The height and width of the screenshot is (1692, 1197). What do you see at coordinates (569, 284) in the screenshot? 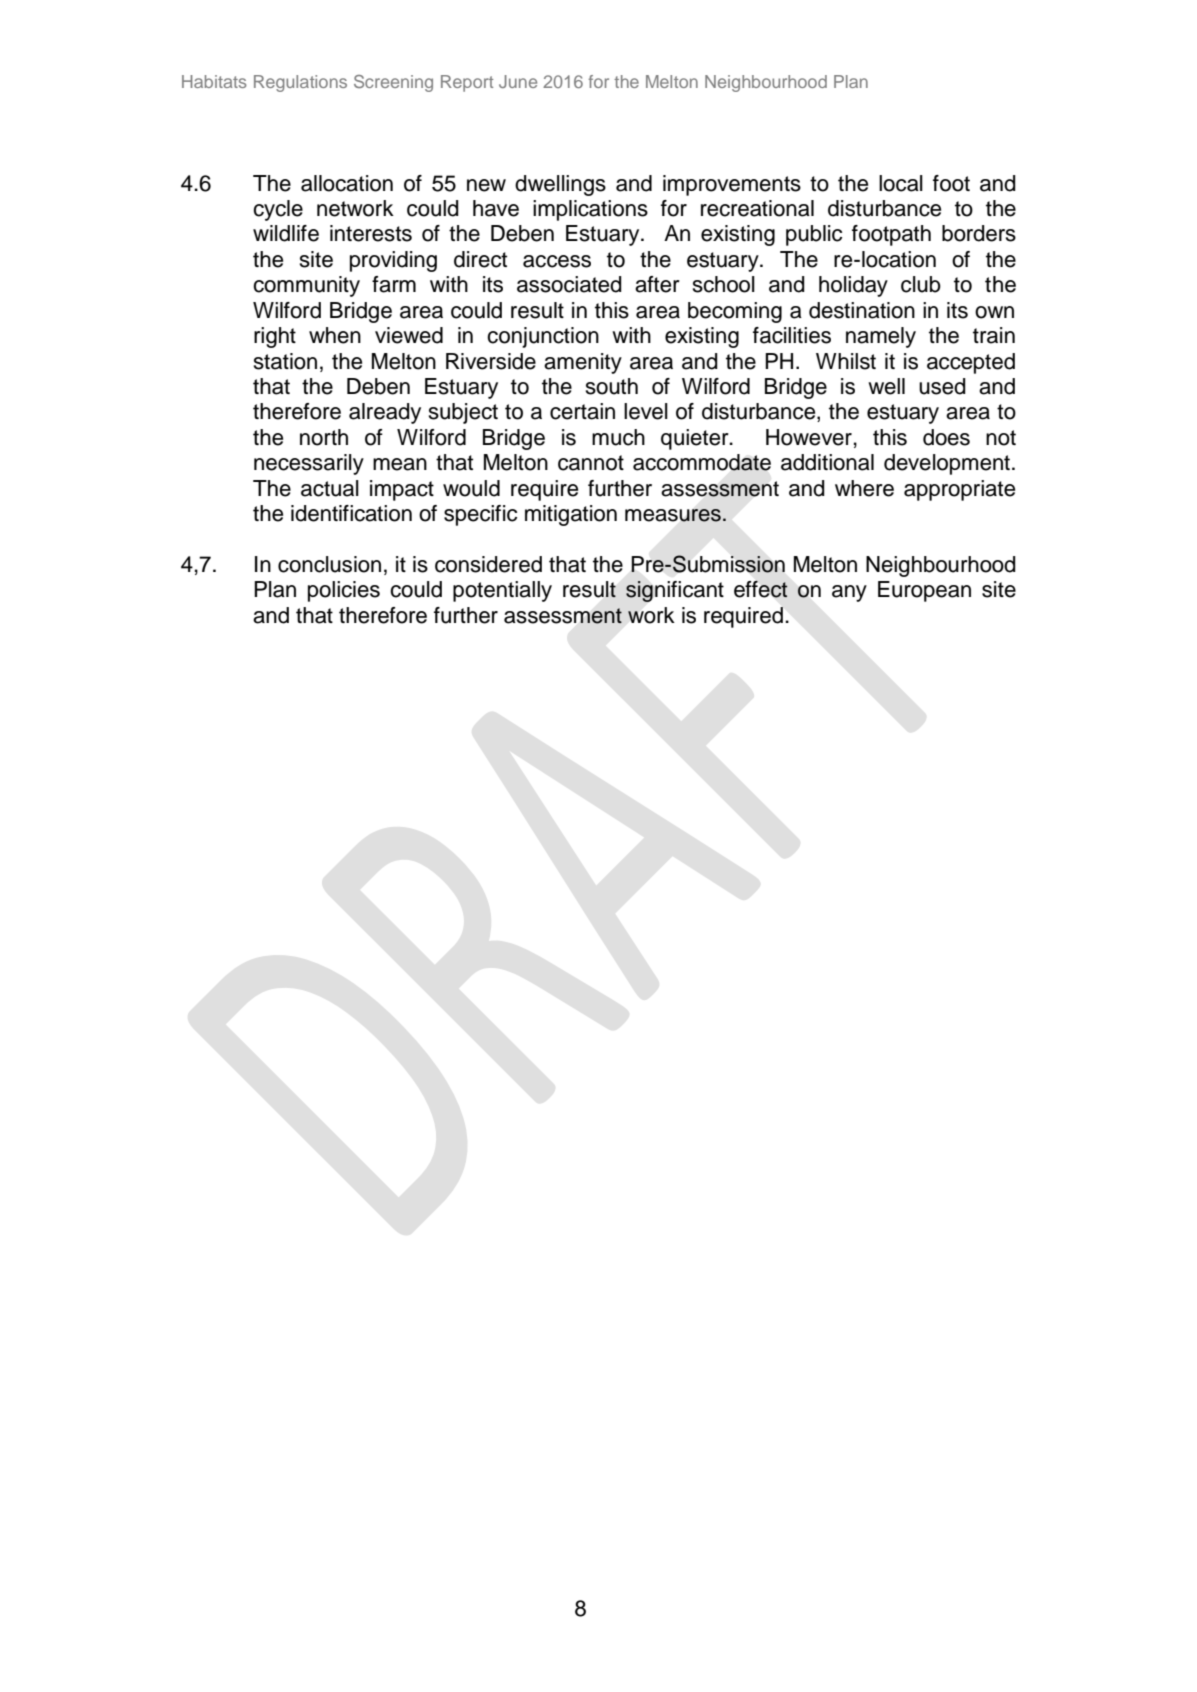
I see `associated` at bounding box center [569, 284].
